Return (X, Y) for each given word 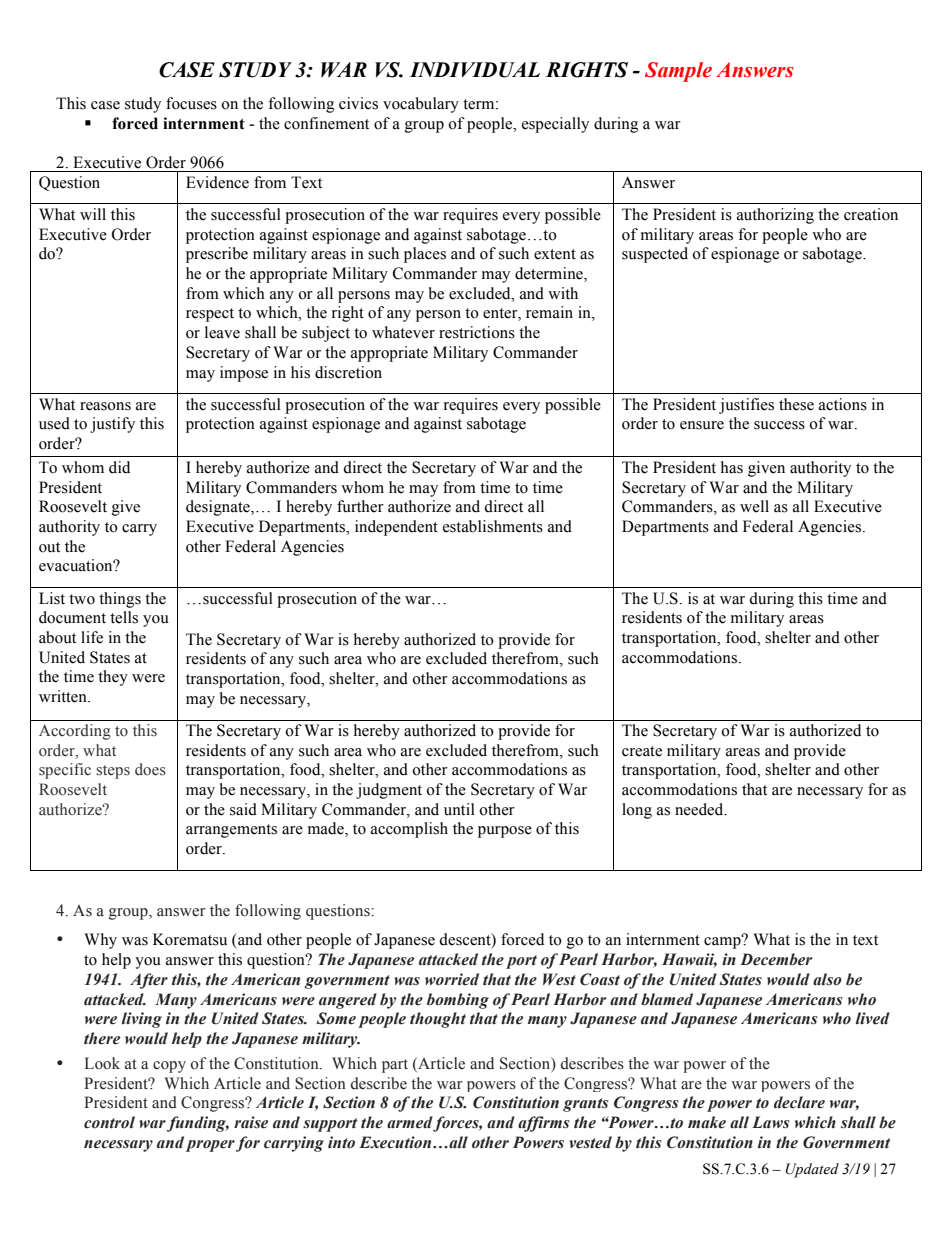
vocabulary (421, 105)
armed (410, 1122)
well (754, 506)
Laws (771, 1122)
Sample (678, 72)
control (109, 1122)
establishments (493, 526)
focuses (191, 103)
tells (124, 617)
